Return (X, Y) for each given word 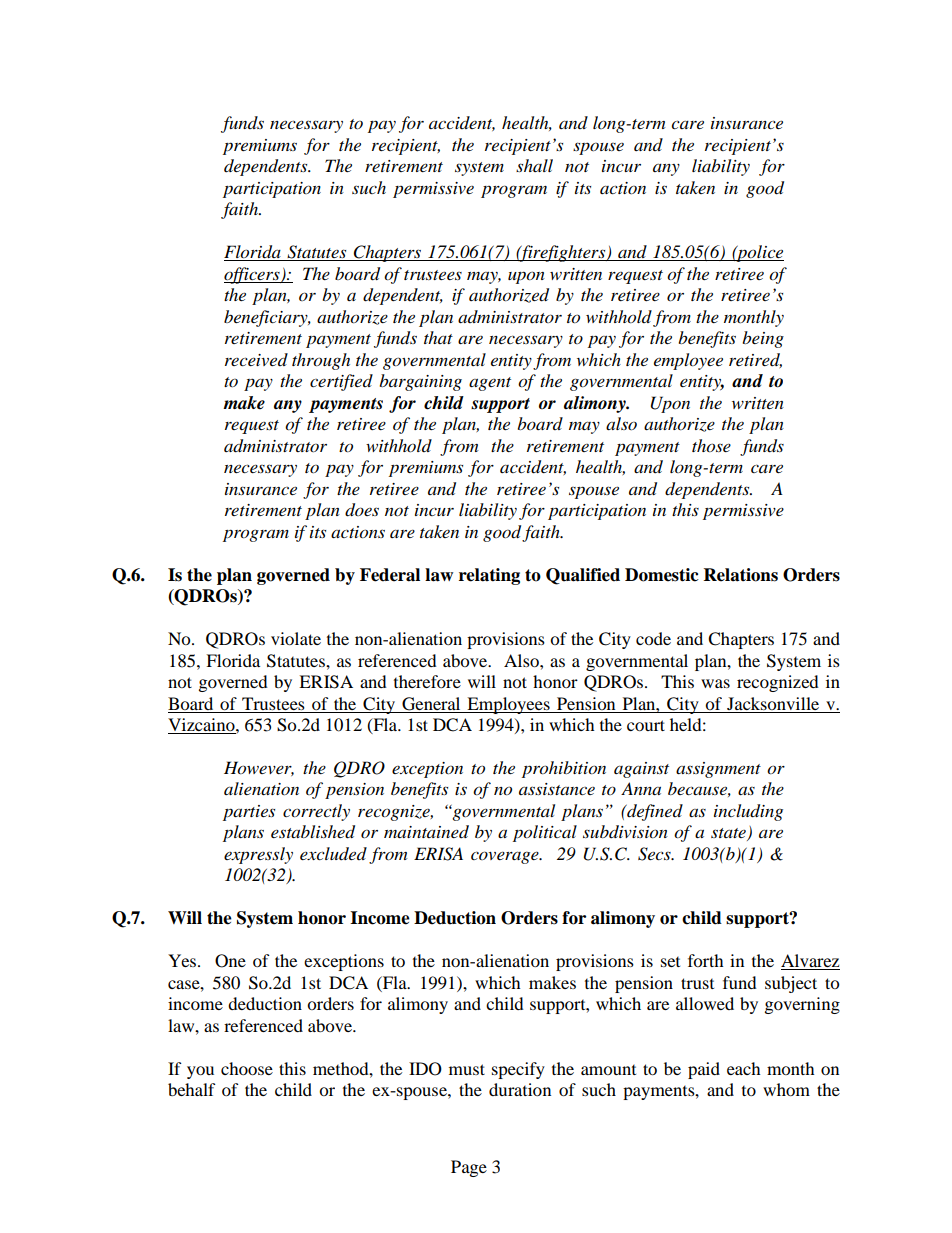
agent (490, 384)
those (711, 446)
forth (706, 960)
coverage (506, 857)
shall (534, 165)
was (715, 683)
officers (253, 275)
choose (247, 1068)
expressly (258, 855)
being (763, 339)
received (256, 359)
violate (296, 638)
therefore (427, 681)
